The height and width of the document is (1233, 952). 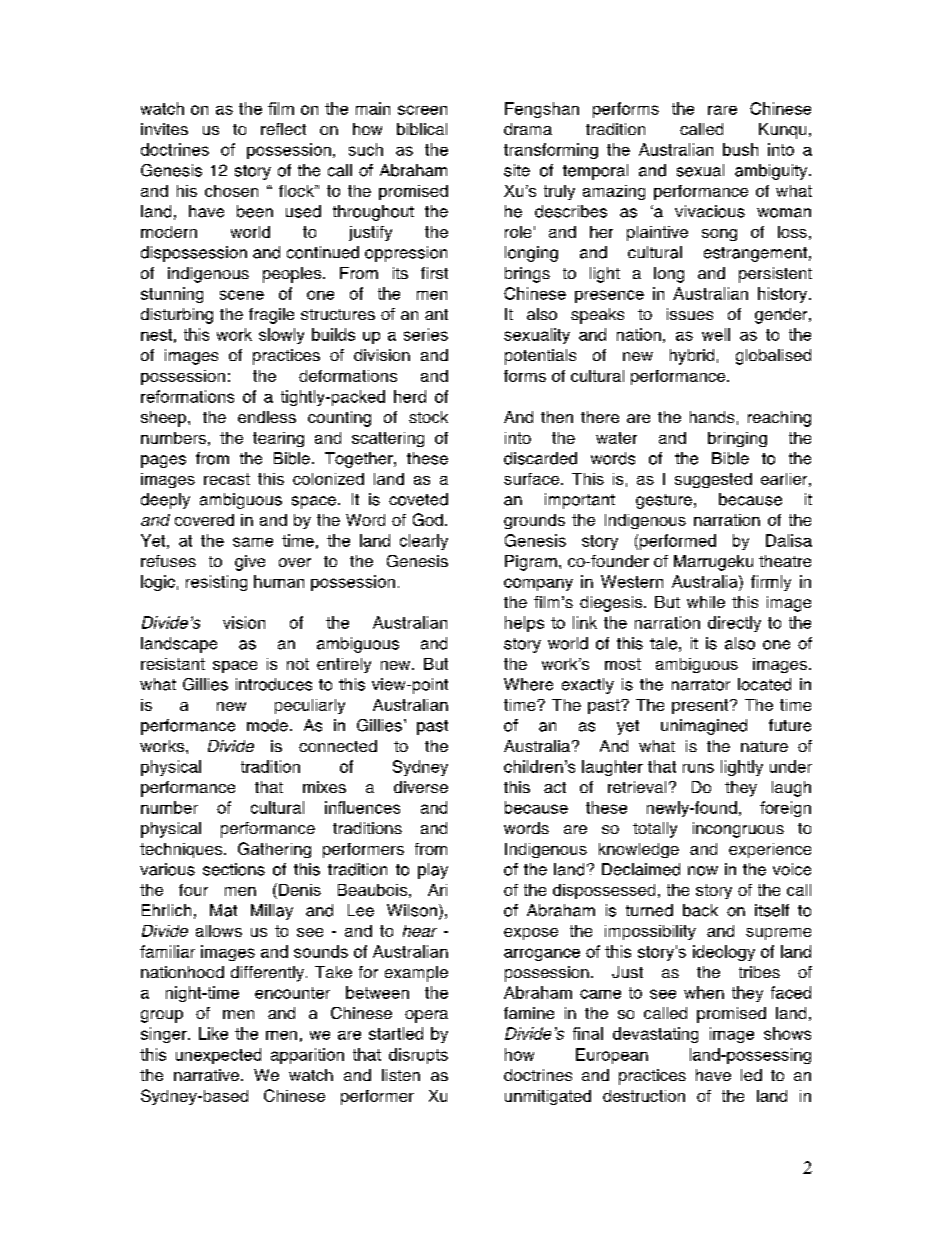 What do you see at coordinates (528, 129) in the document?
I see `drama` at bounding box center [528, 129].
